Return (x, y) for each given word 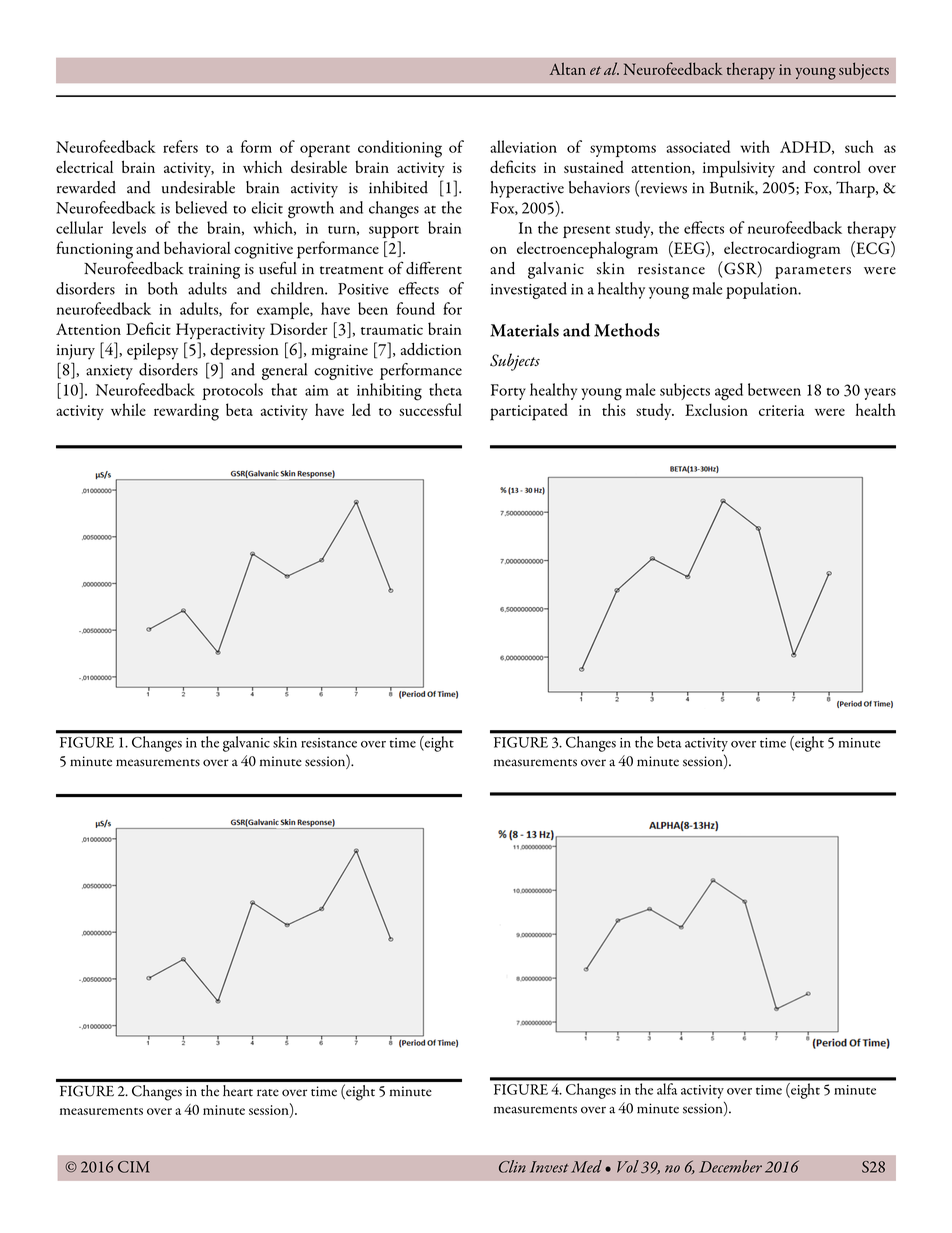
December (730, 1166)
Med (586, 1166)
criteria (781, 410)
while (128, 409)
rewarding (186, 412)
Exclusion (716, 409)
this (614, 409)
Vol (628, 1166)
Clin (512, 1166)
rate (268, 1093)
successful (430, 409)
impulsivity (739, 169)
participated (529, 412)
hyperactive (527, 189)
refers (180, 146)
